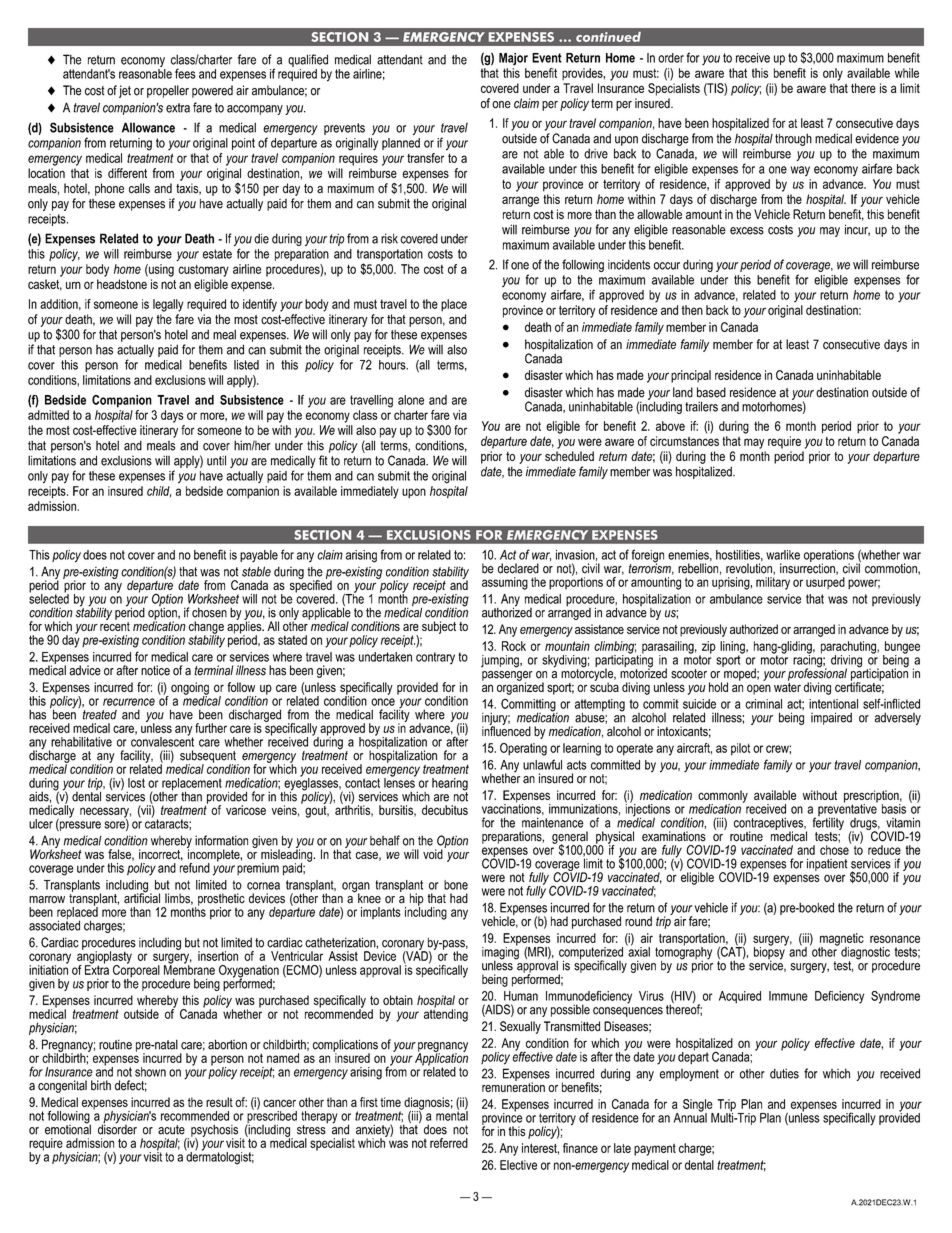 This page has height=1233, width=952. I want to click on assuming, so click(505, 583).
